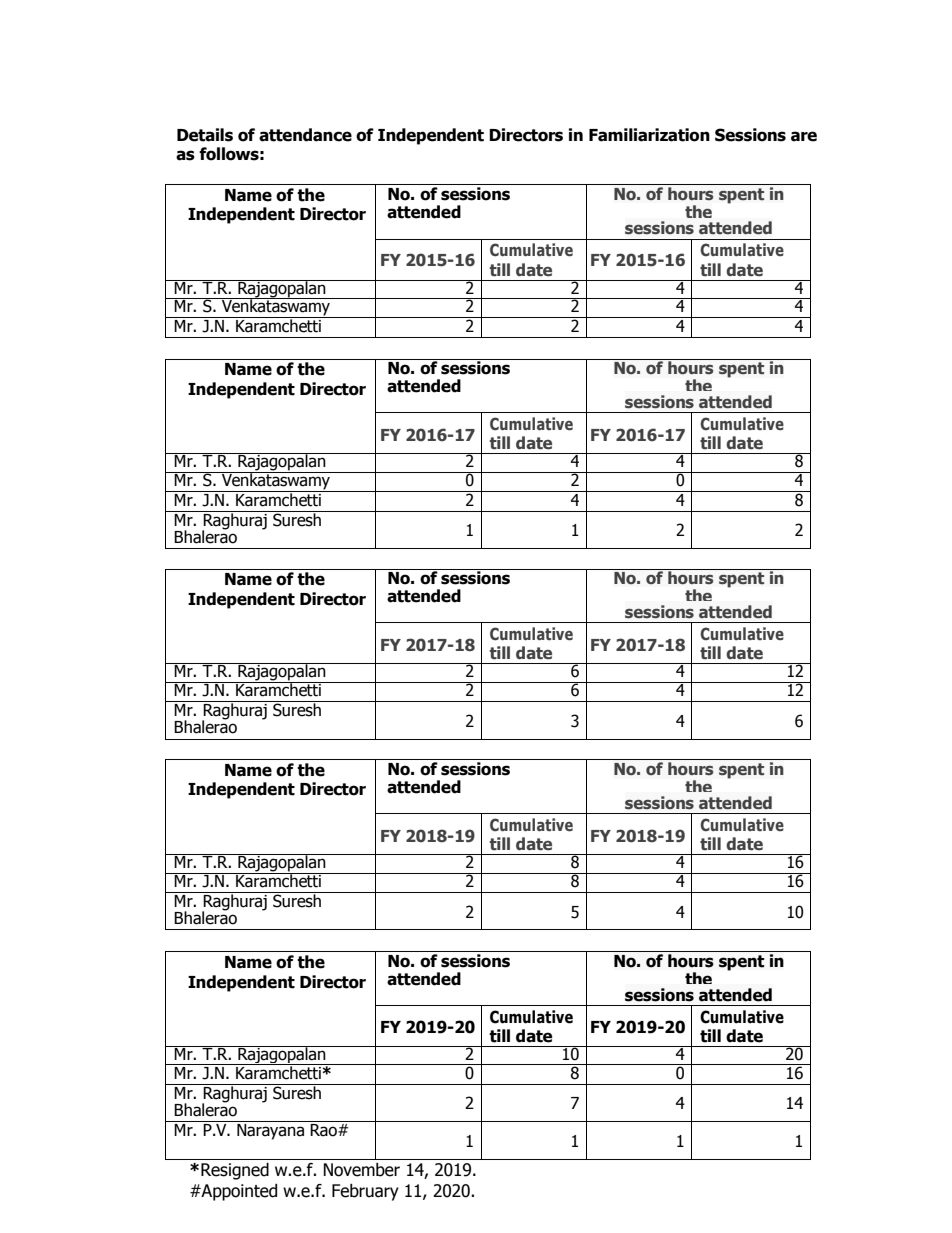  What do you see at coordinates (270, 1132) in the image?
I see `Narayana` at bounding box center [270, 1132].
